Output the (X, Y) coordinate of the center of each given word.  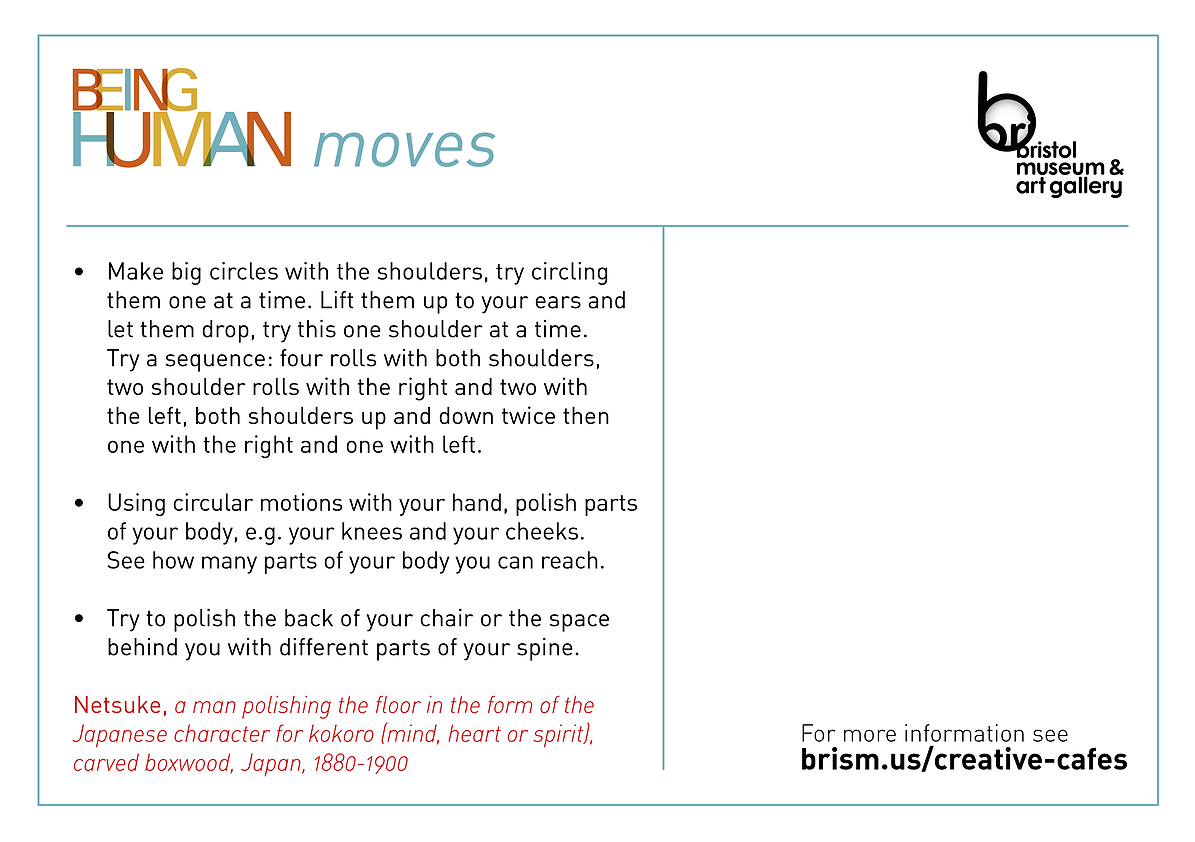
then (586, 415)
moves (404, 149)
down (466, 415)
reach (570, 560)
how (173, 560)
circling (569, 273)
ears (558, 302)
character (222, 733)
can (515, 562)
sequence (215, 363)
